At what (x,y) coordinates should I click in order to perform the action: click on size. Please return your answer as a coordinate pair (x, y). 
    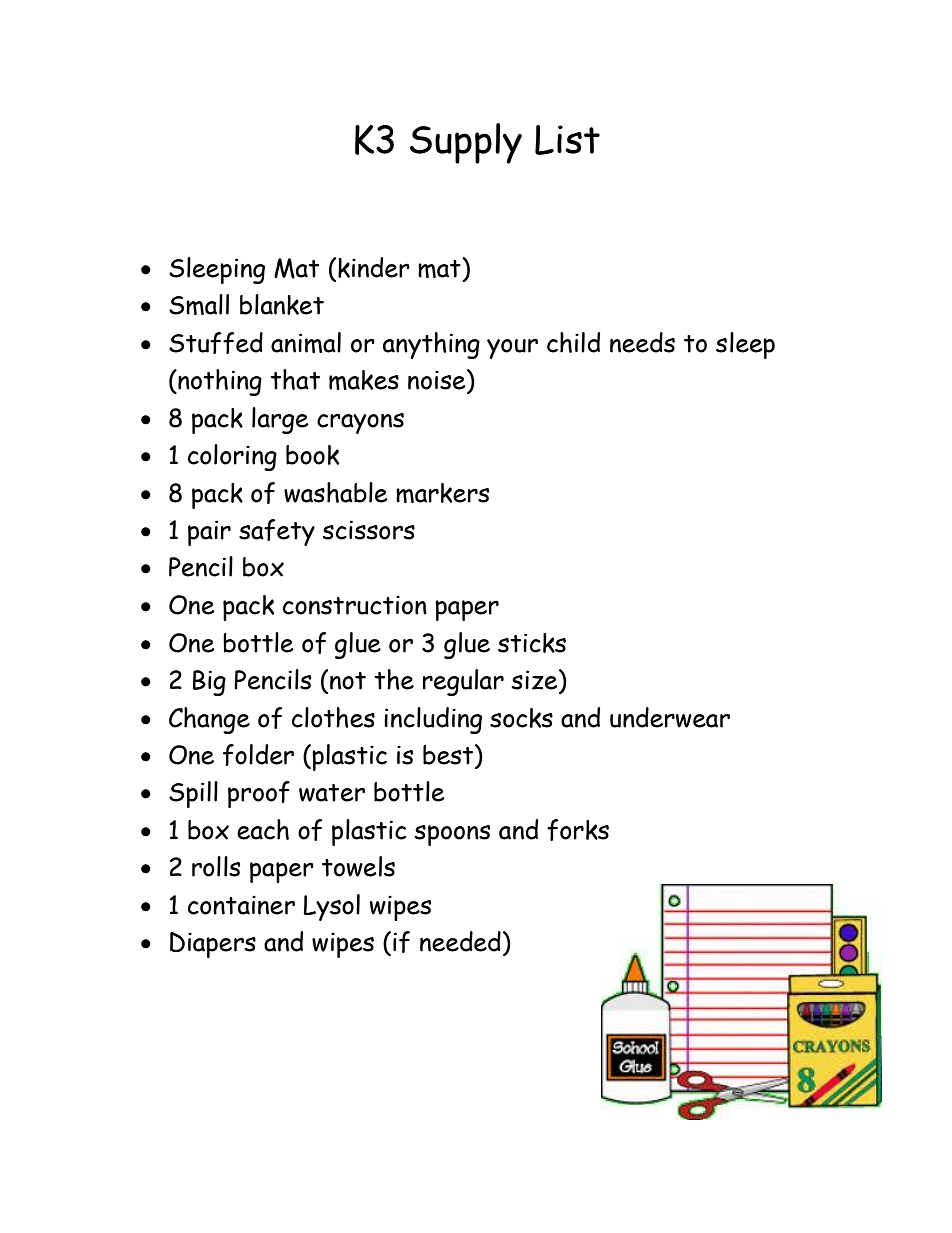
    Looking at the image, I should click on (536, 679).
